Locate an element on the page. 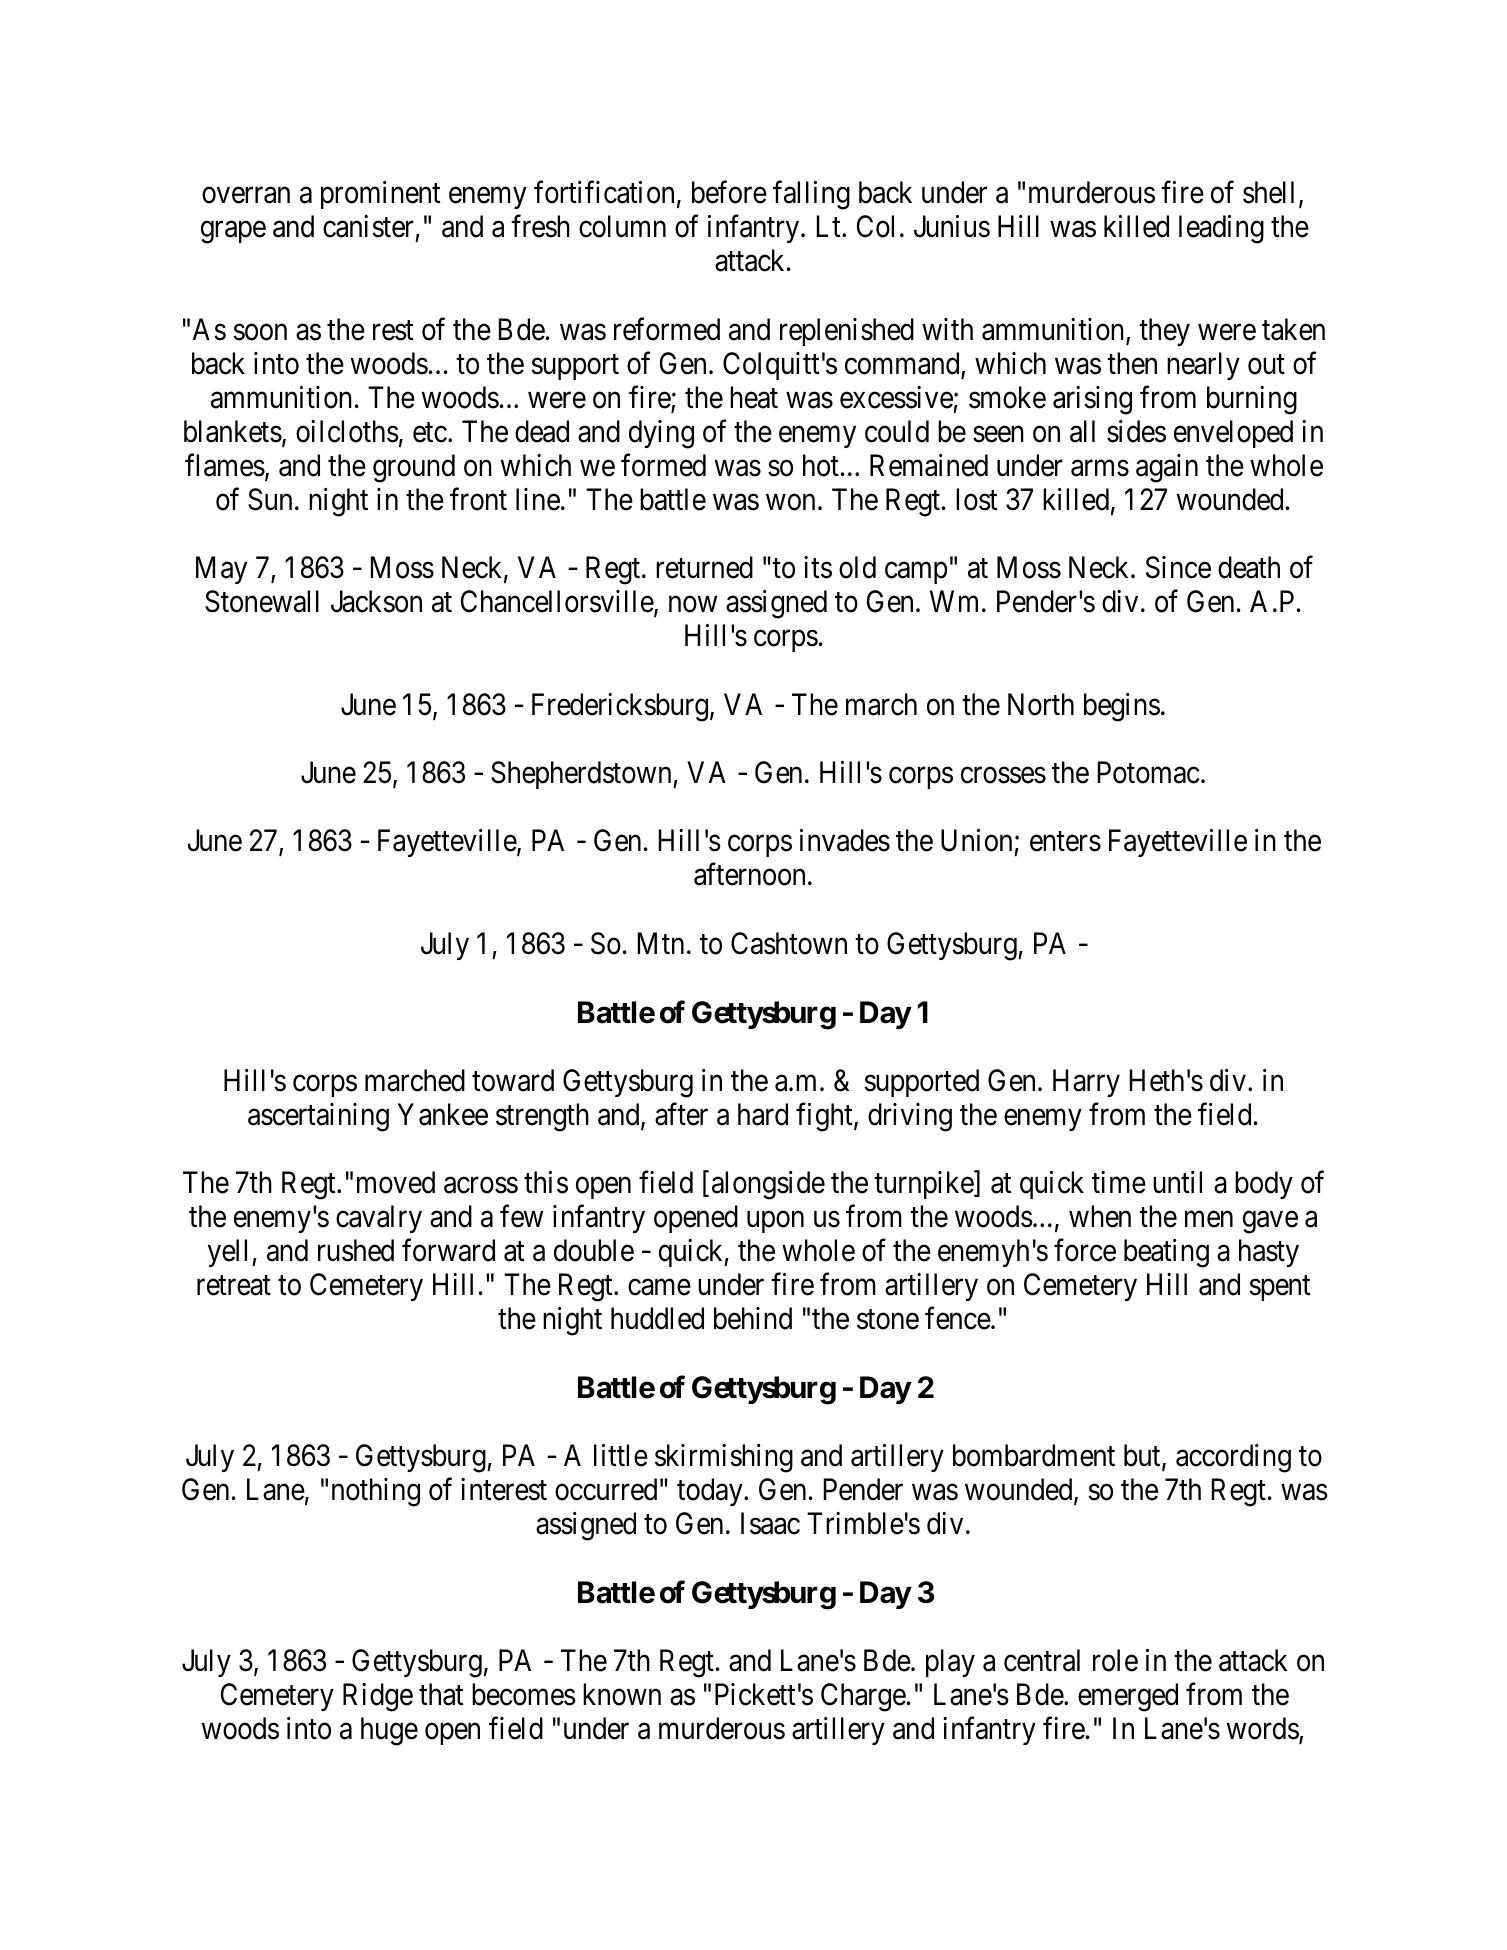 The height and width of the image is (1950, 1507). Jackson is located at coordinates (376, 601).
